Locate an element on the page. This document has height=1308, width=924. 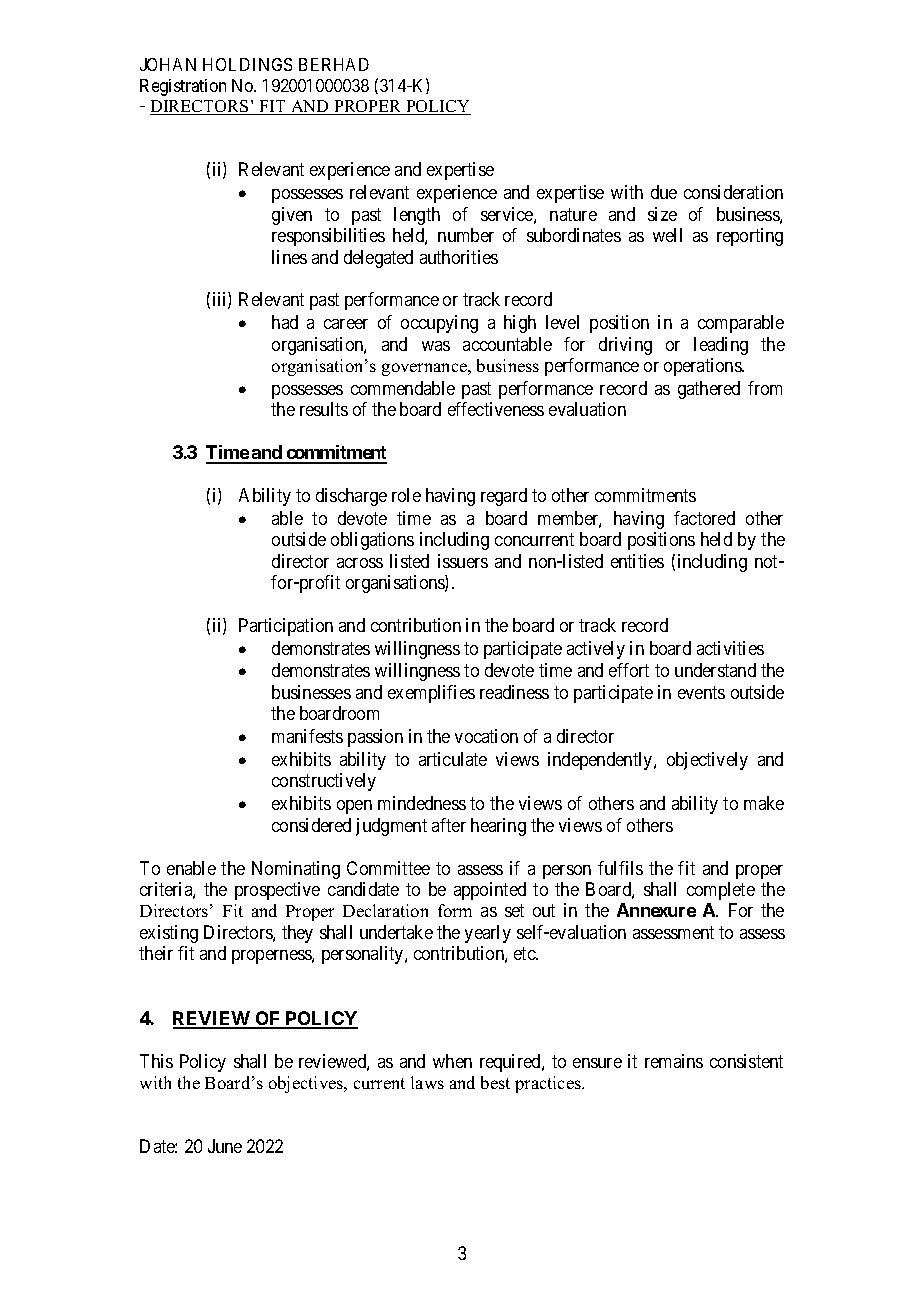
laws is located at coordinates (427, 1082).
